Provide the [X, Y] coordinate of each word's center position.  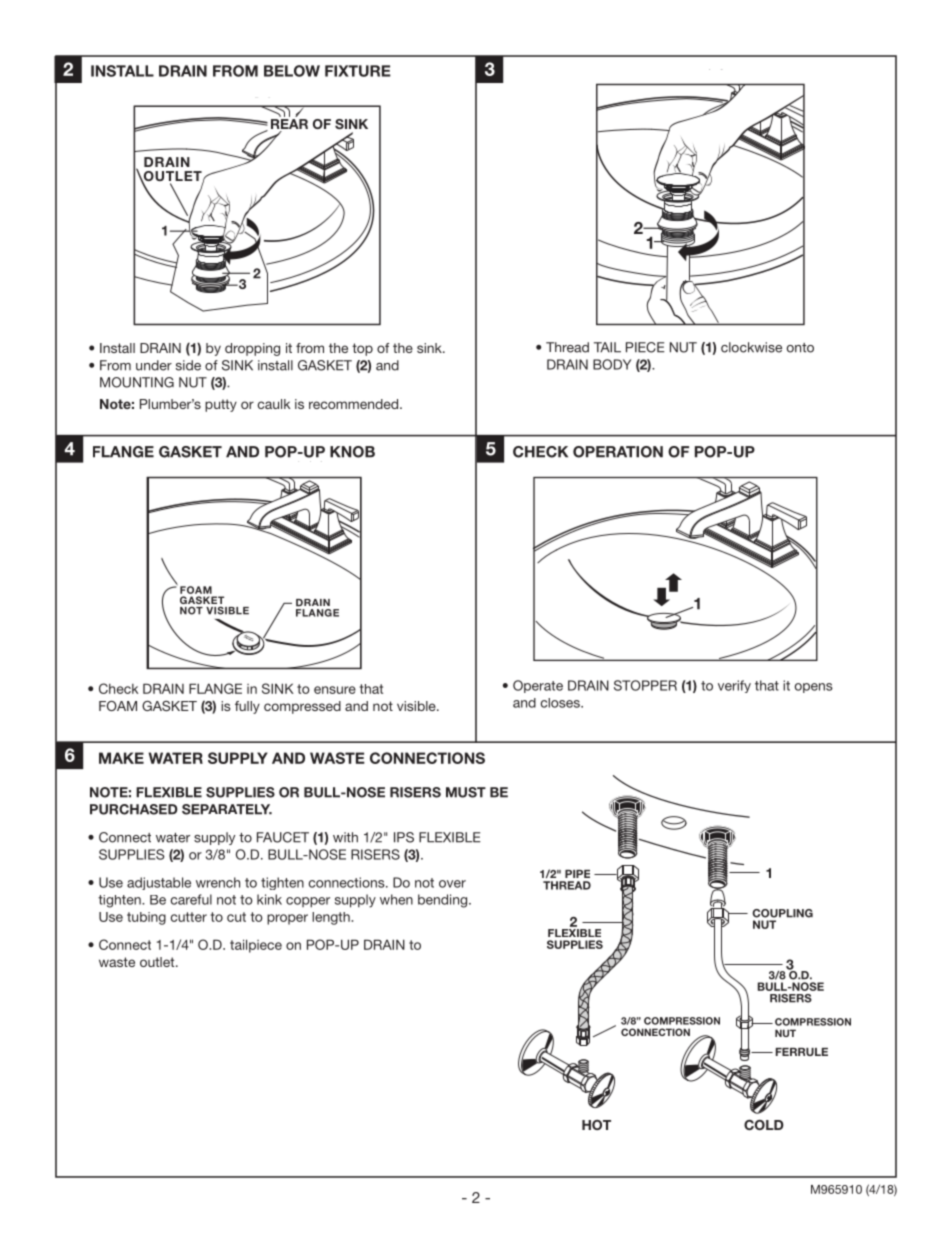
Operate [538, 686]
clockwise [751, 347]
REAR [289, 124]
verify [734, 686]
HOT [596, 1125]
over [452, 884]
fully [247, 707]
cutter [189, 917]
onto [800, 348]
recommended [355, 404]
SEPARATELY [227, 809]
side [188, 365]
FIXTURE [358, 71]
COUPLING [782, 913]
